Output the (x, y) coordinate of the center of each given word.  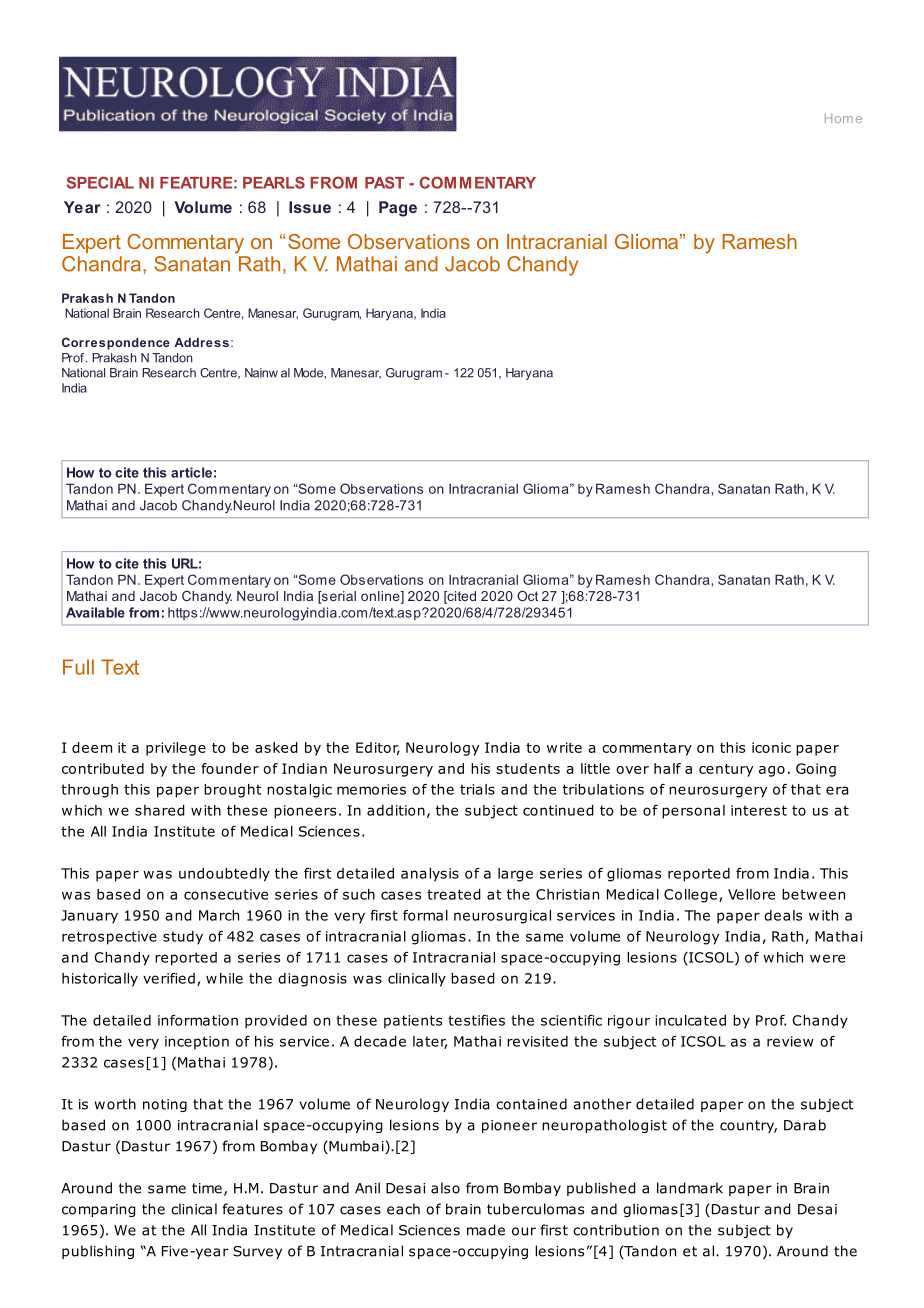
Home (843, 118)
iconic (771, 747)
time (207, 1188)
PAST (385, 182)
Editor (378, 748)
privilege (176, 749)
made (486, 1230)
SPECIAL (100, 182)
